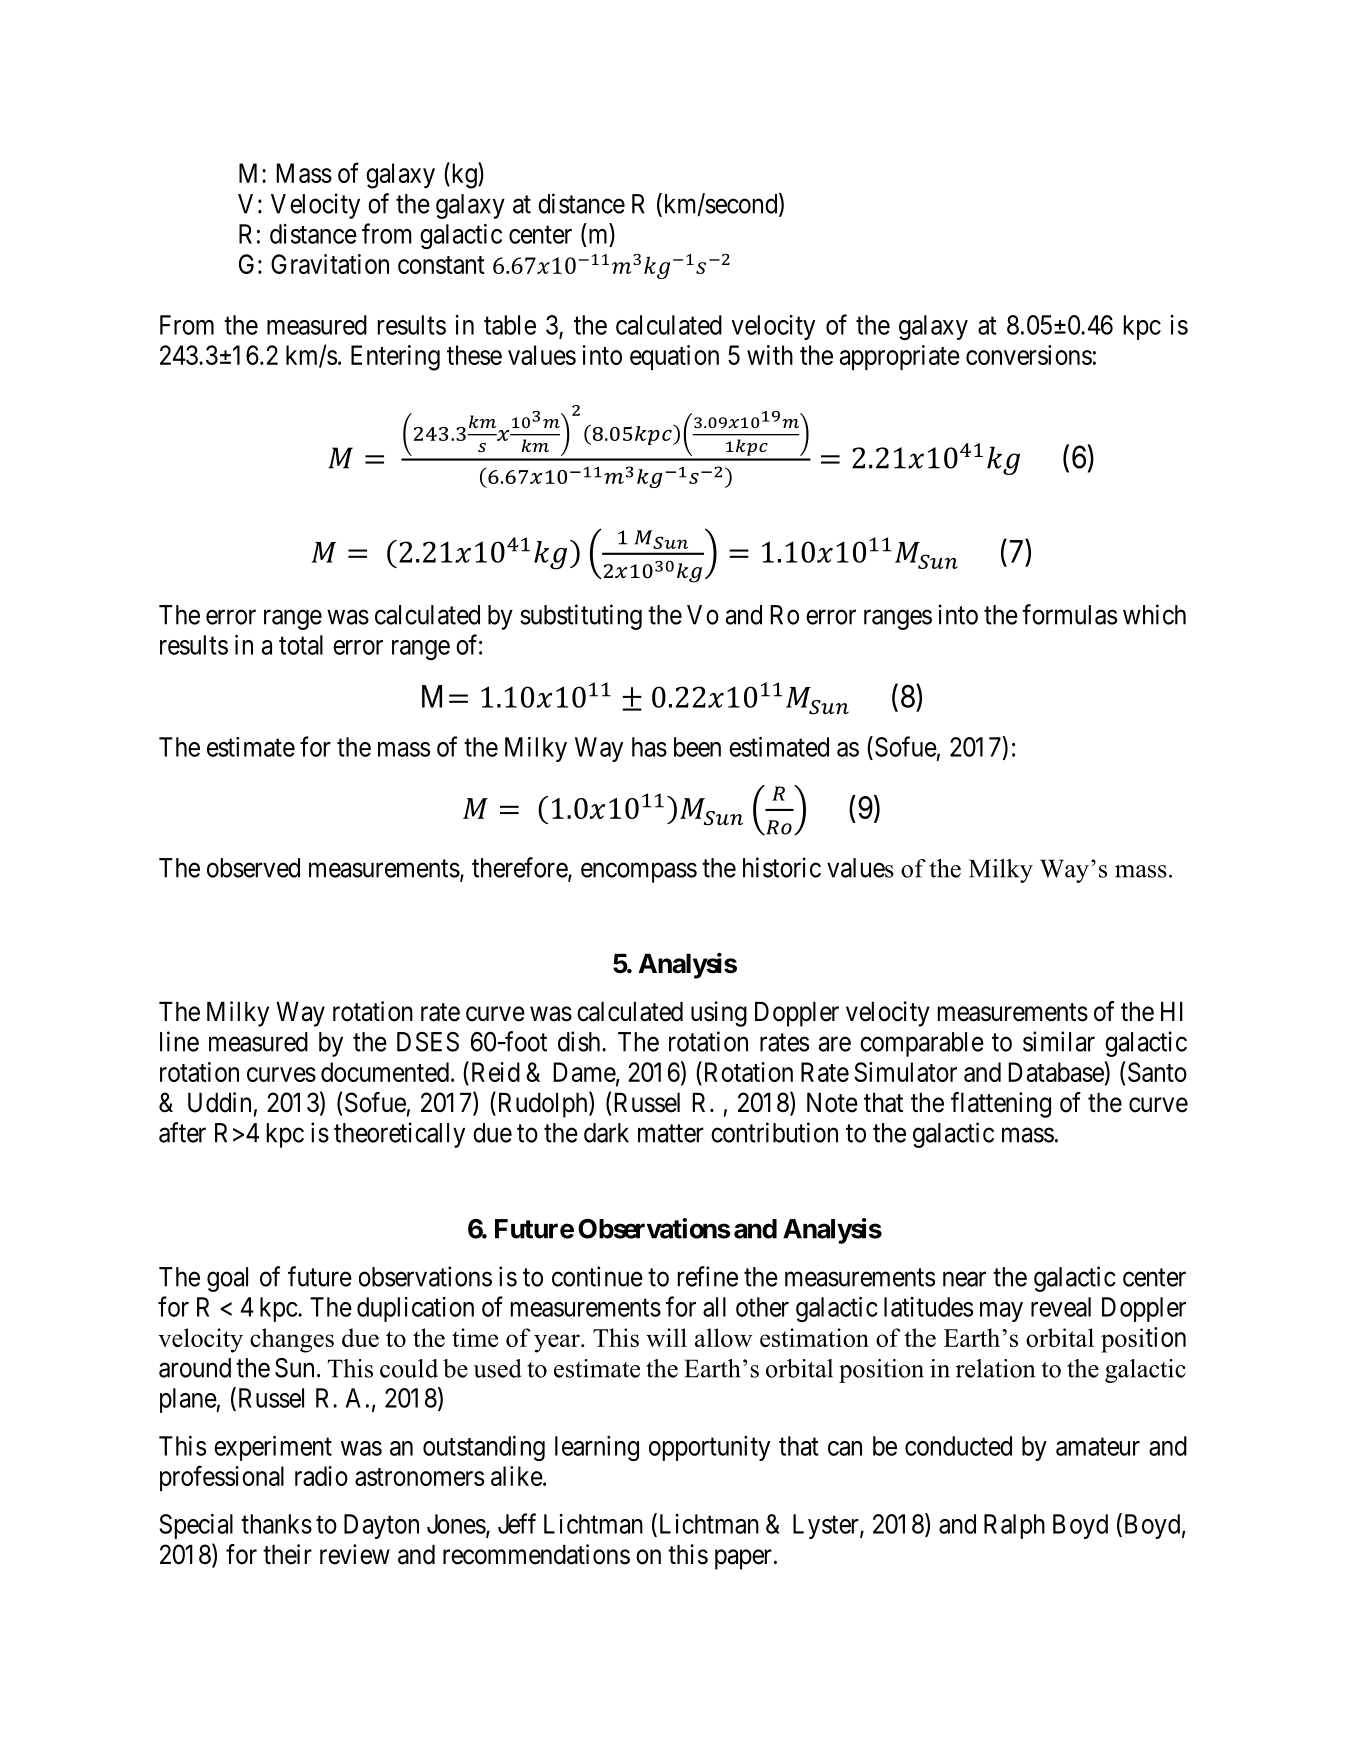  Describe the element at coordinates (964, 1279) in the screenshot. I see `near` at that location.
